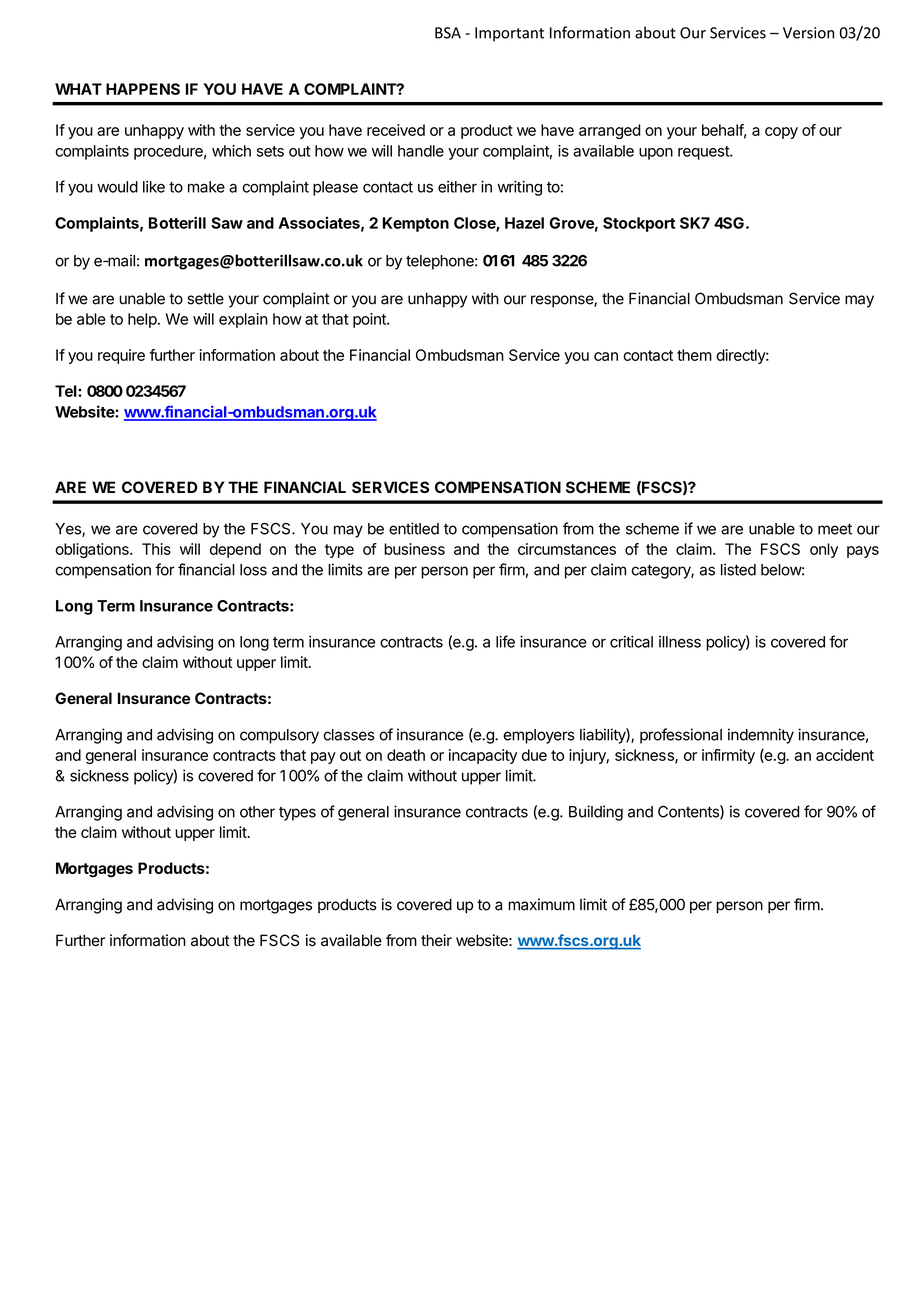 The width and height of the image is (924, 1308). What do you see at coordinates (448, 33) in the image?
I see `BSA` at bounding box center [448, 33].
